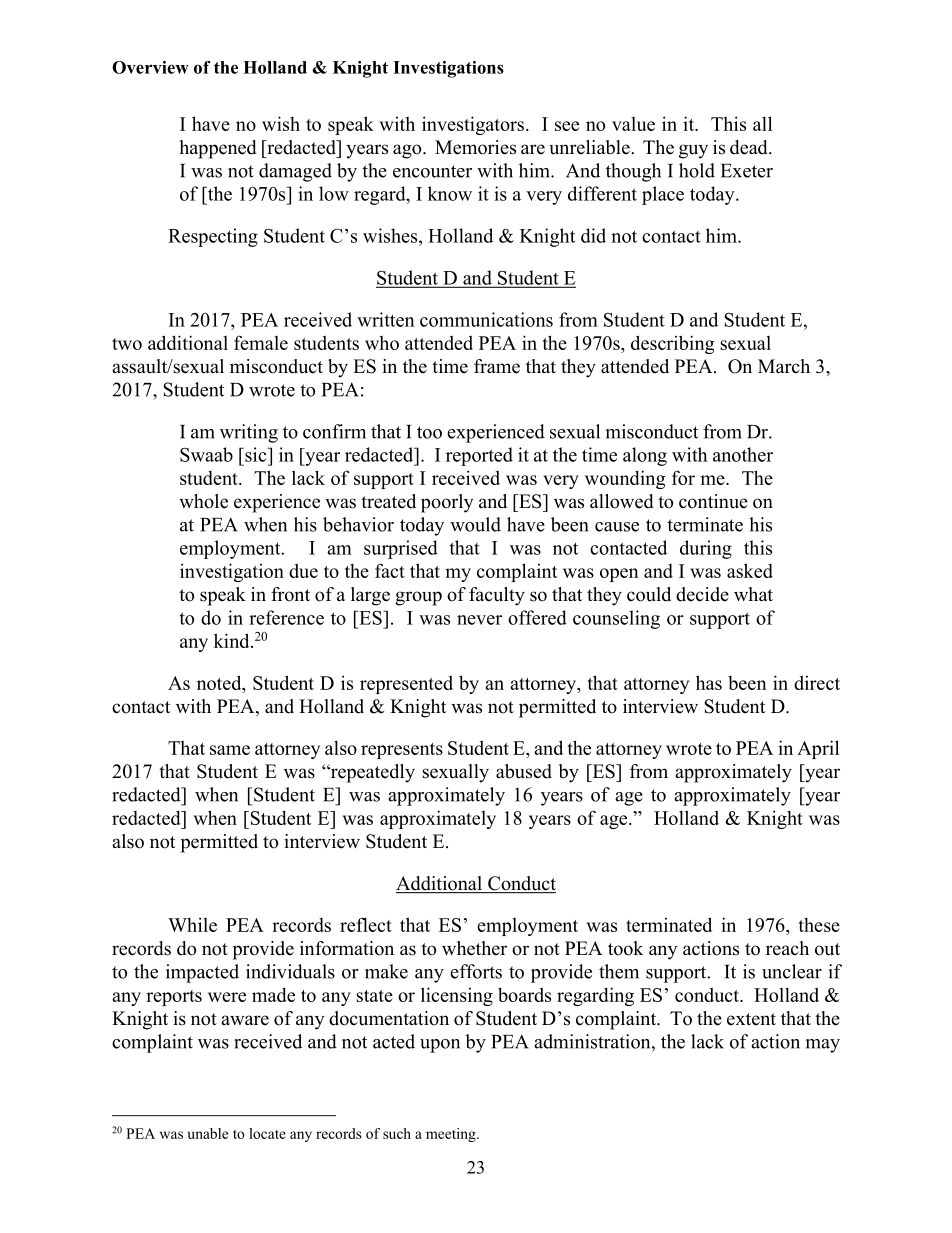  Describe the element at coordinates (286, 617) in the screenshot. I see `reference` at that location.
